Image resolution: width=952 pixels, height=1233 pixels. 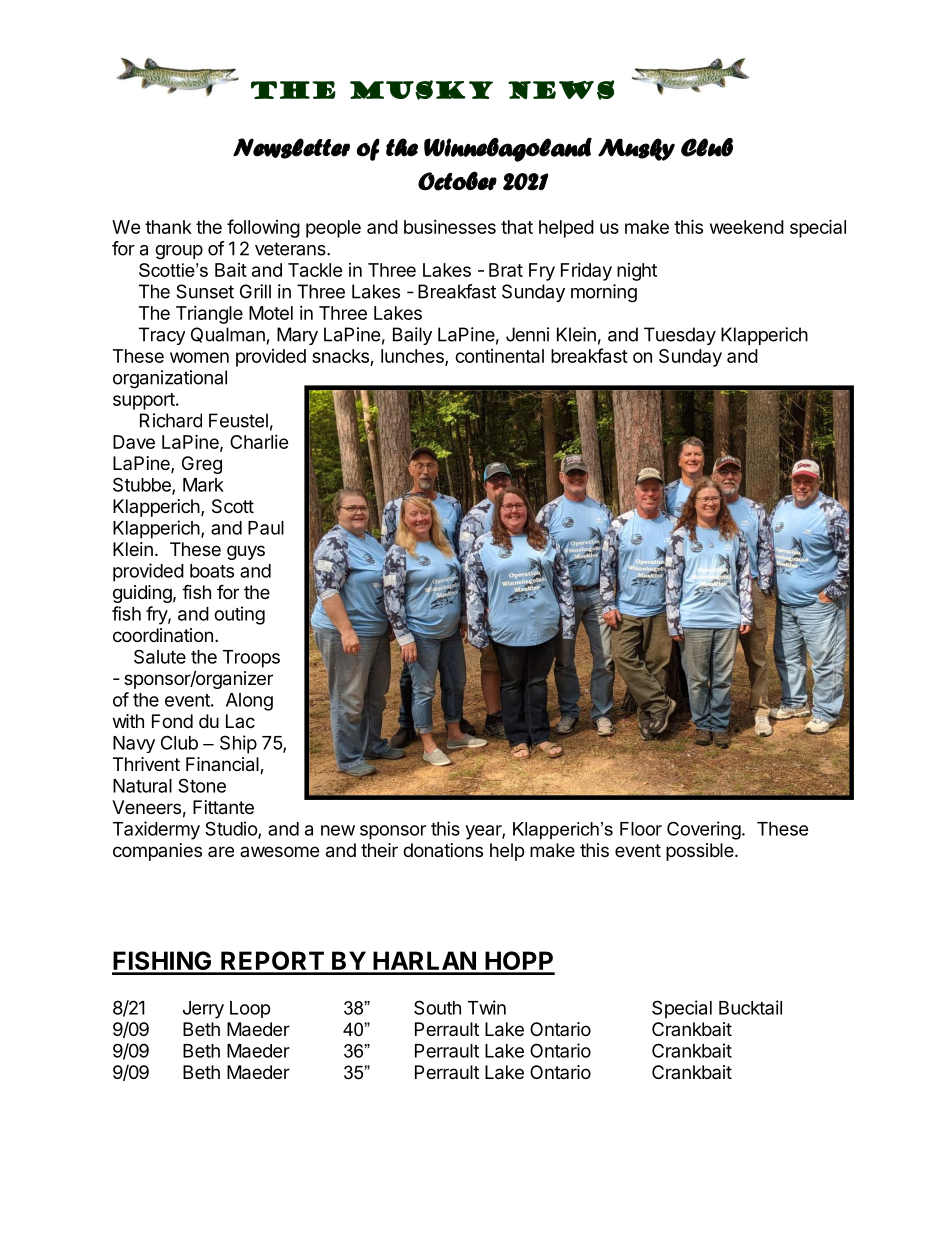 I want to click on Twin, so click(x=487, y=1007).
